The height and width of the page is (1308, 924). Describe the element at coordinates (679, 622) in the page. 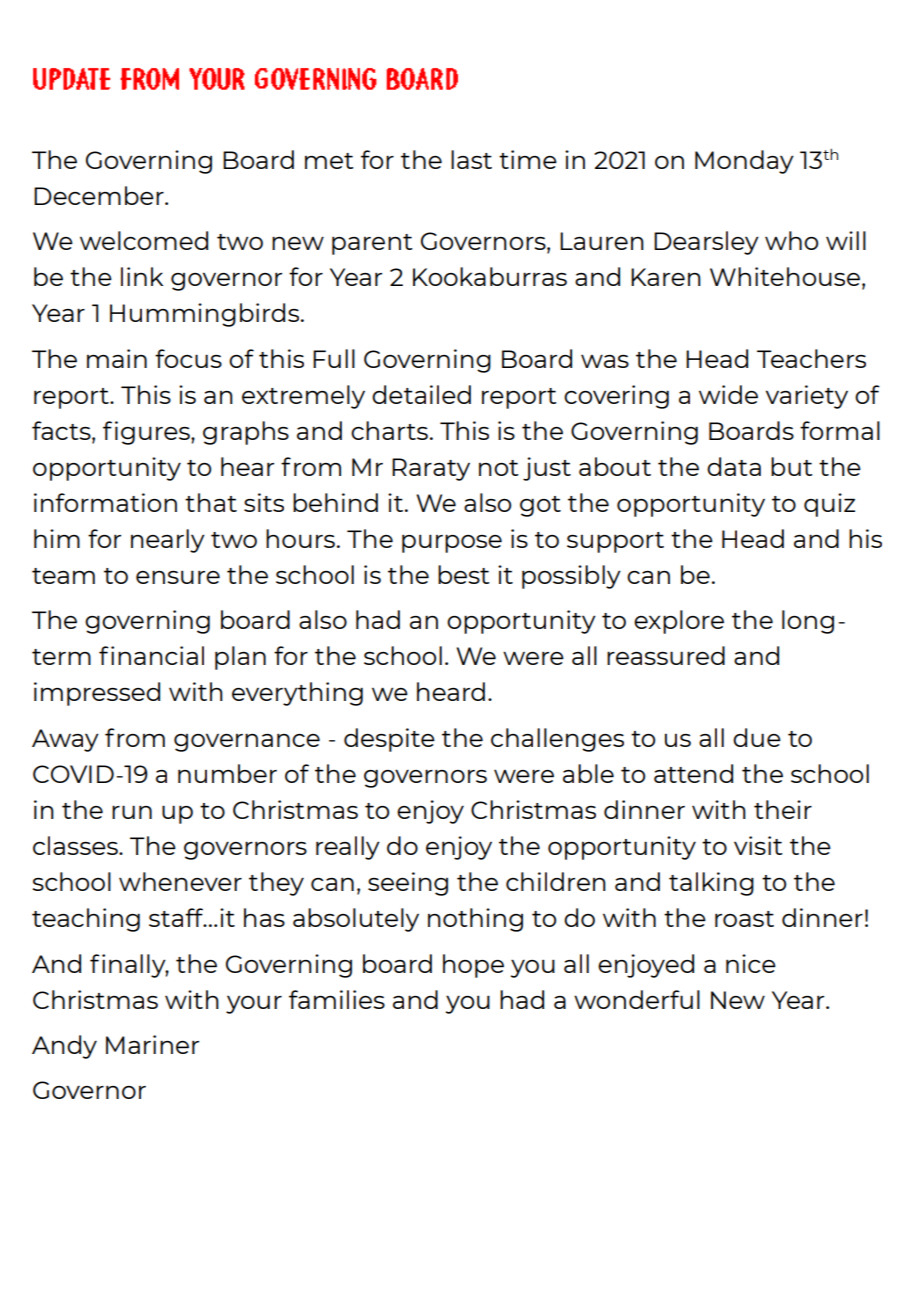

I see `explore` at that location.
